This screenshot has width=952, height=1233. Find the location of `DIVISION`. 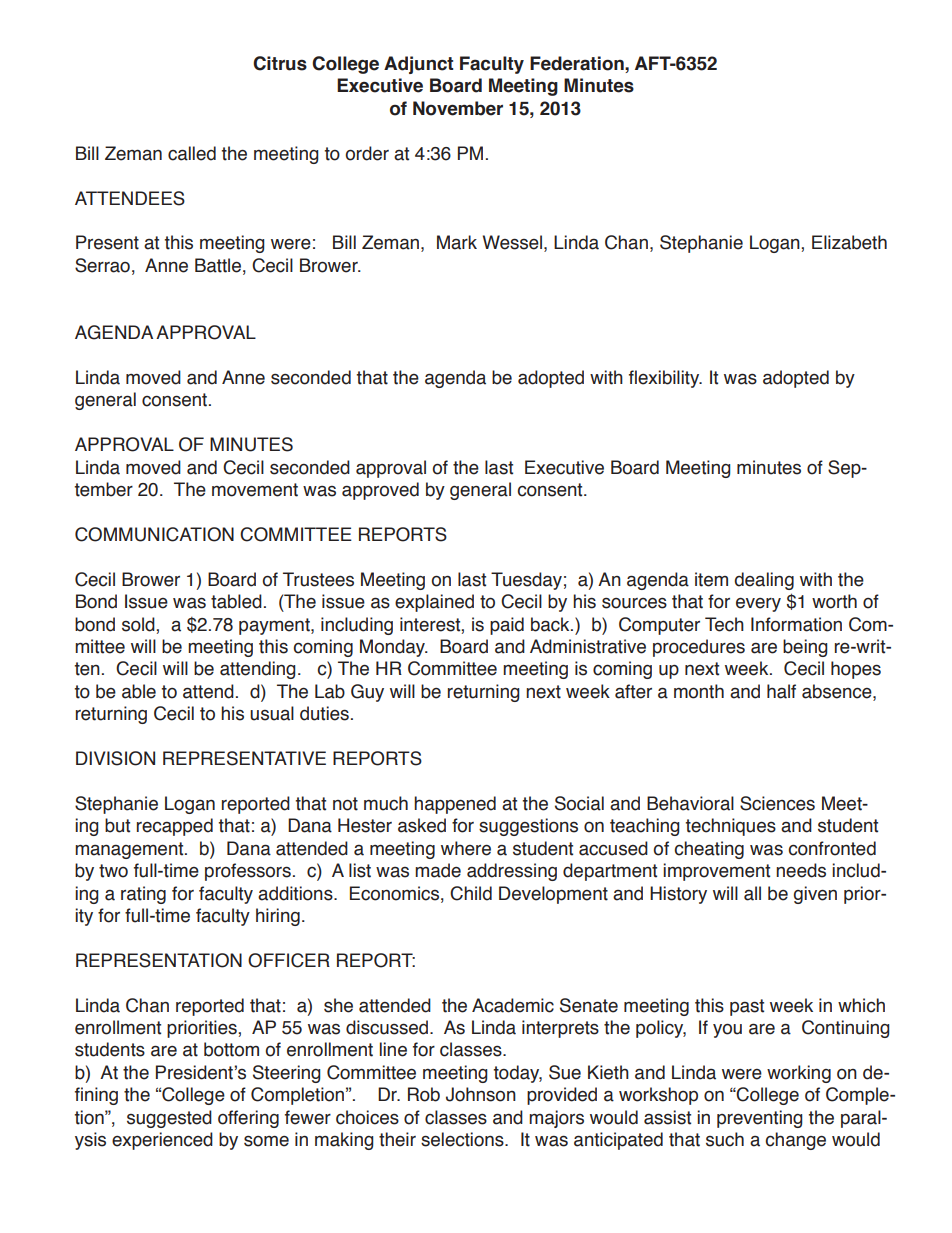

DIVISION is located at coordinates (115, 758).
